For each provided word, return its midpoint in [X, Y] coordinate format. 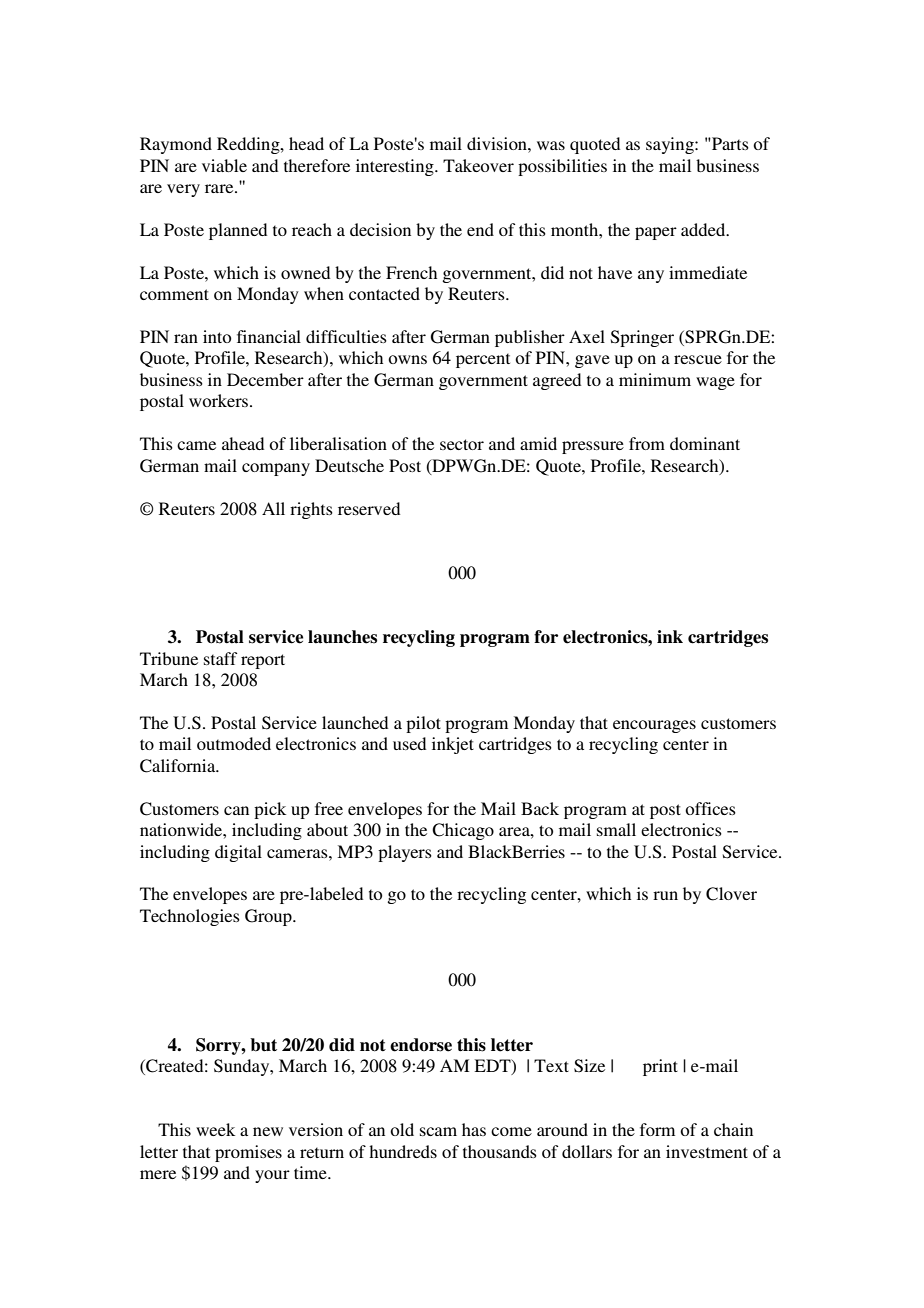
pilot [423, 724]
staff [220, 658]
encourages [654, 726]
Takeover [478, 165]
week [215, 1129]
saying [671, 145]
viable [224, 165]
